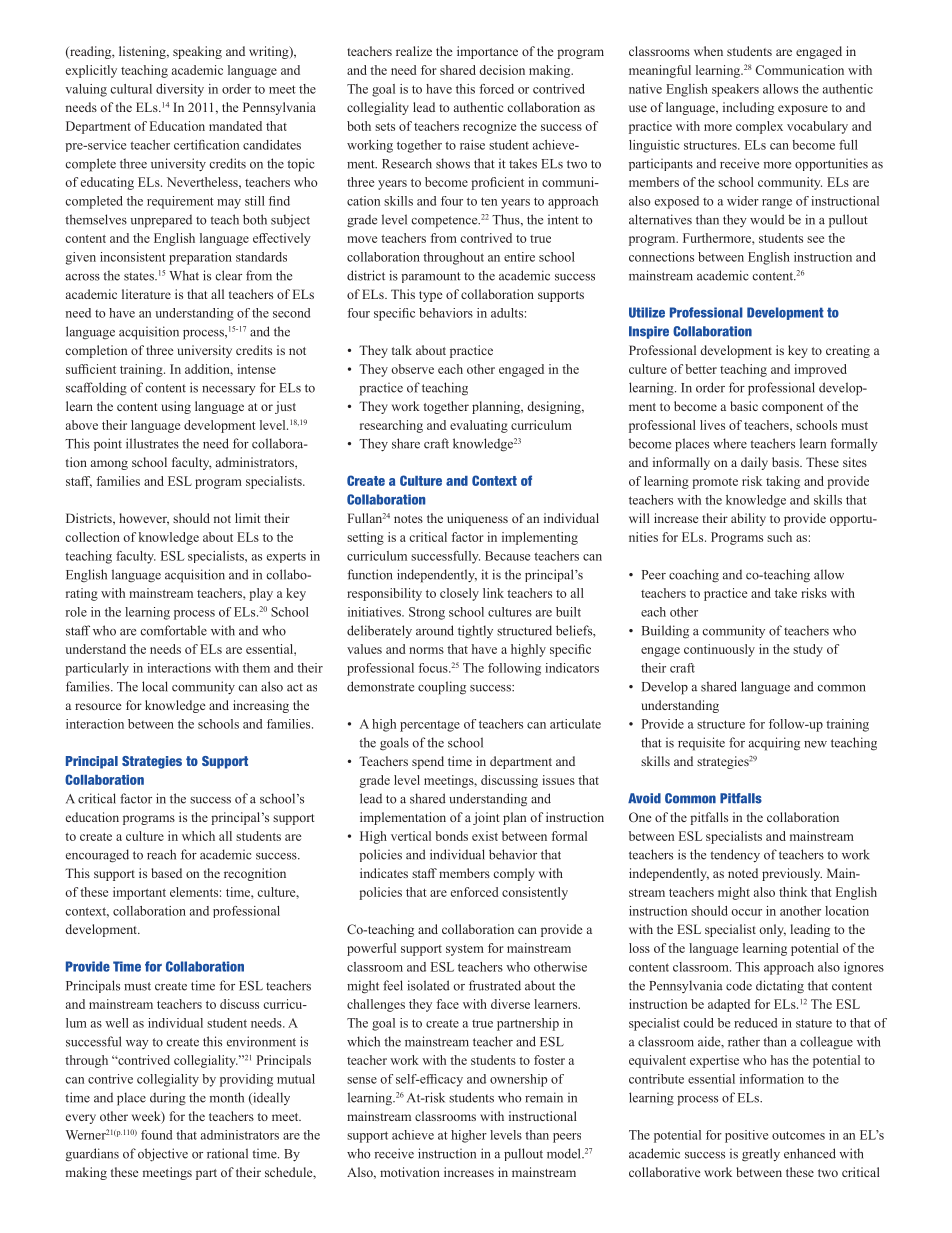  I want to click on comfortable, so click(174, 630).
